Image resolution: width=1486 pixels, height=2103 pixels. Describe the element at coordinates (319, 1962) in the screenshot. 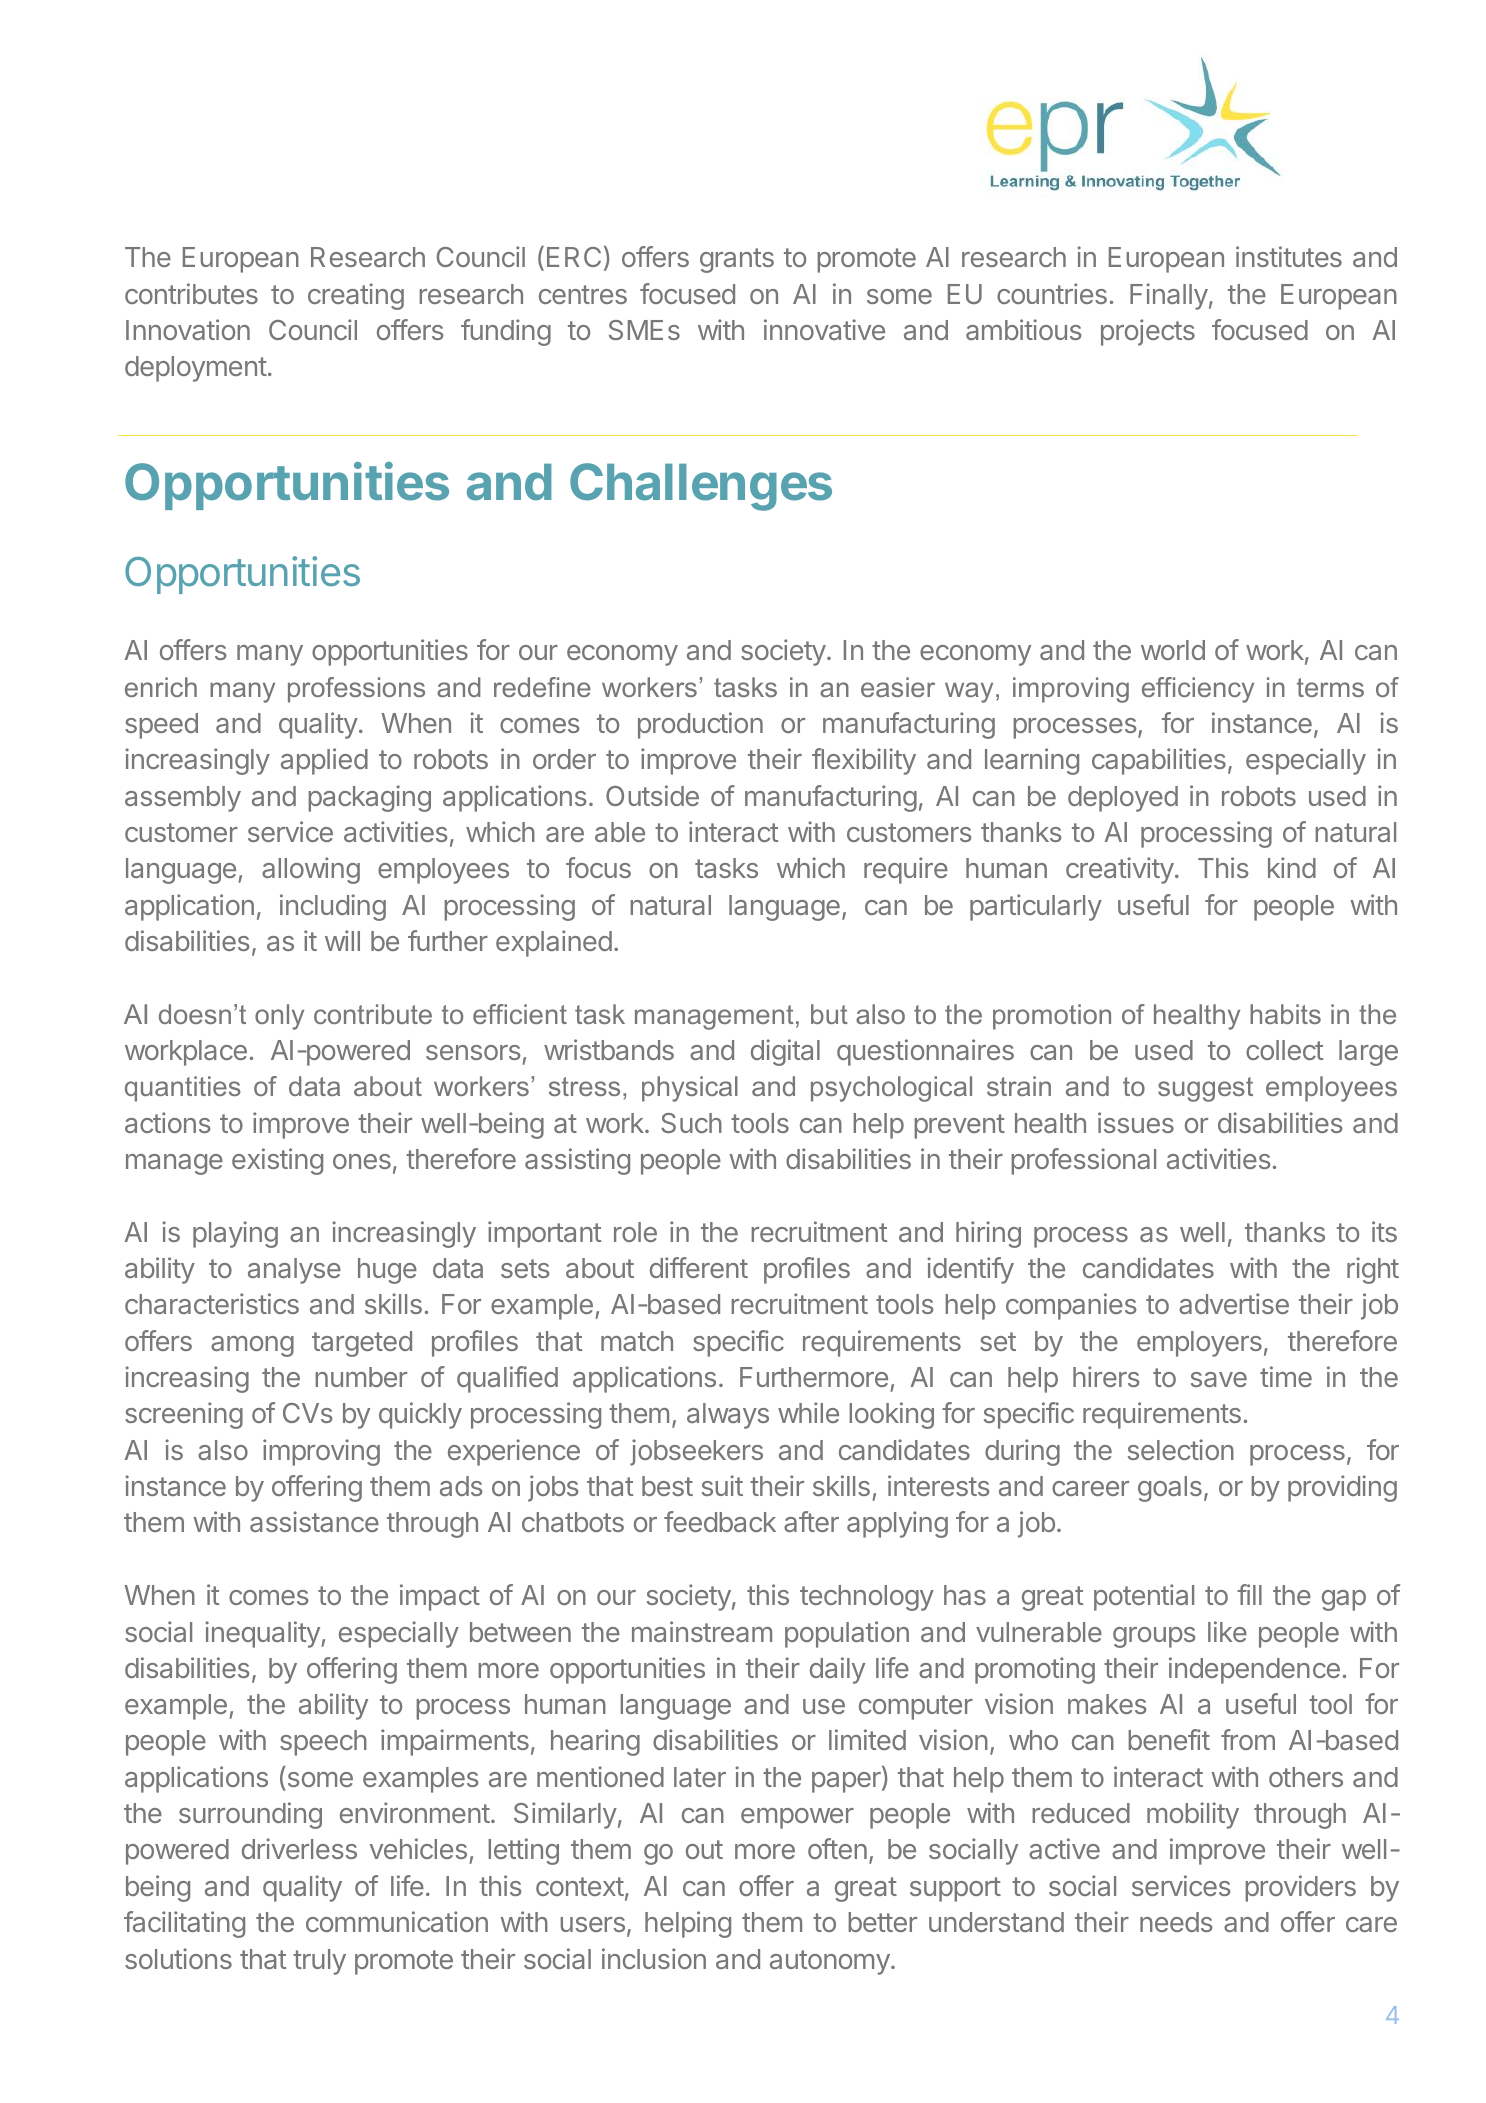

I see `truly` at that location.
